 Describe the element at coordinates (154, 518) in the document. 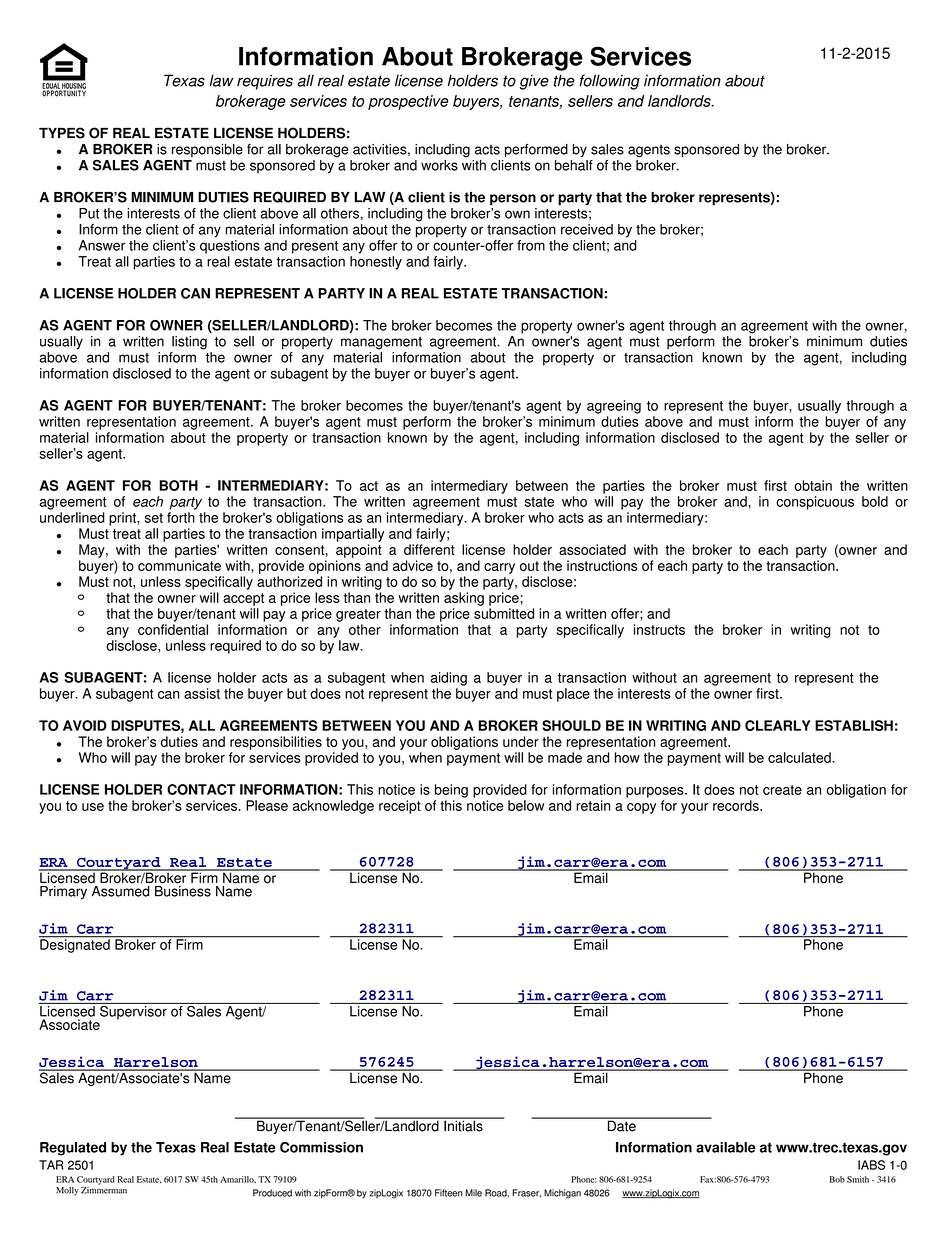

I see `set` at that location.
